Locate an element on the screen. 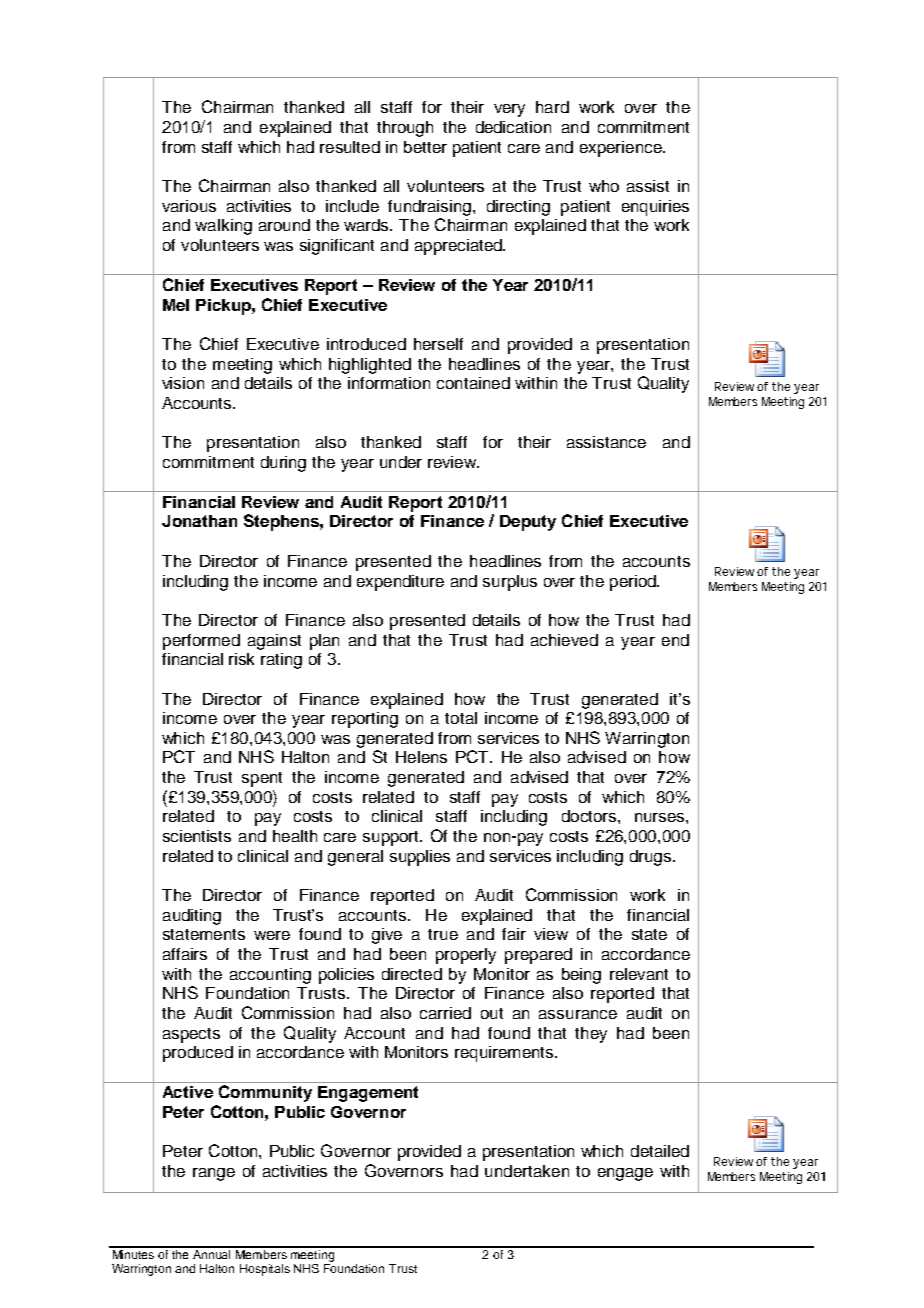  Helens is located at coordinates (421, 757).
